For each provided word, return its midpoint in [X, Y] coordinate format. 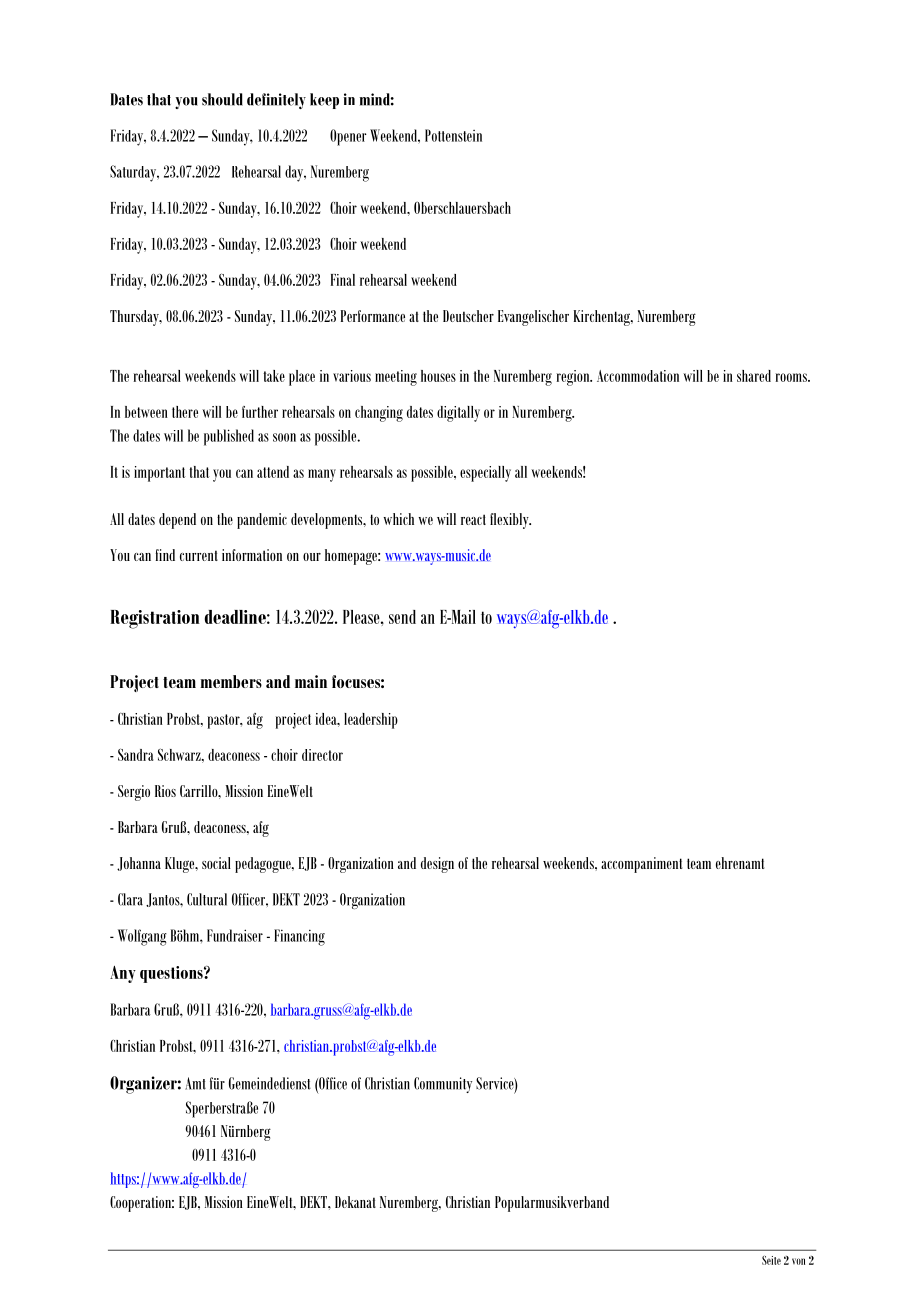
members [231, 681]
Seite [771, 1260]
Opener [348, 137]
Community [443, 1085]
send [402, 617]
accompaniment [642, 865]
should [222, 99]
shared [754, 376]
